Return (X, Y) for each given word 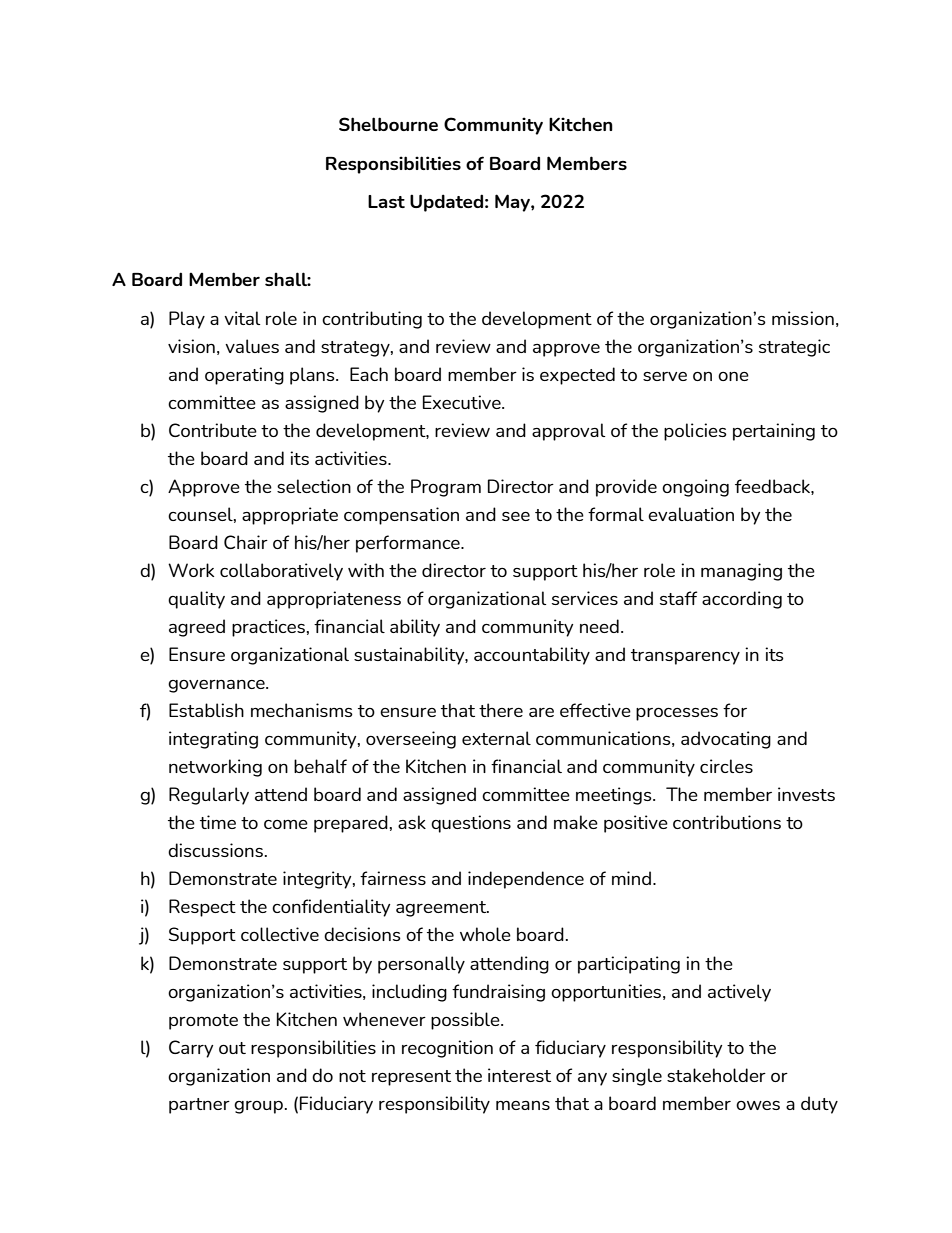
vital (242, 318)
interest (519, 1075)
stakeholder (716, 1075)
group (258, 1107)
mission (803, 318)
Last (386, 201)
